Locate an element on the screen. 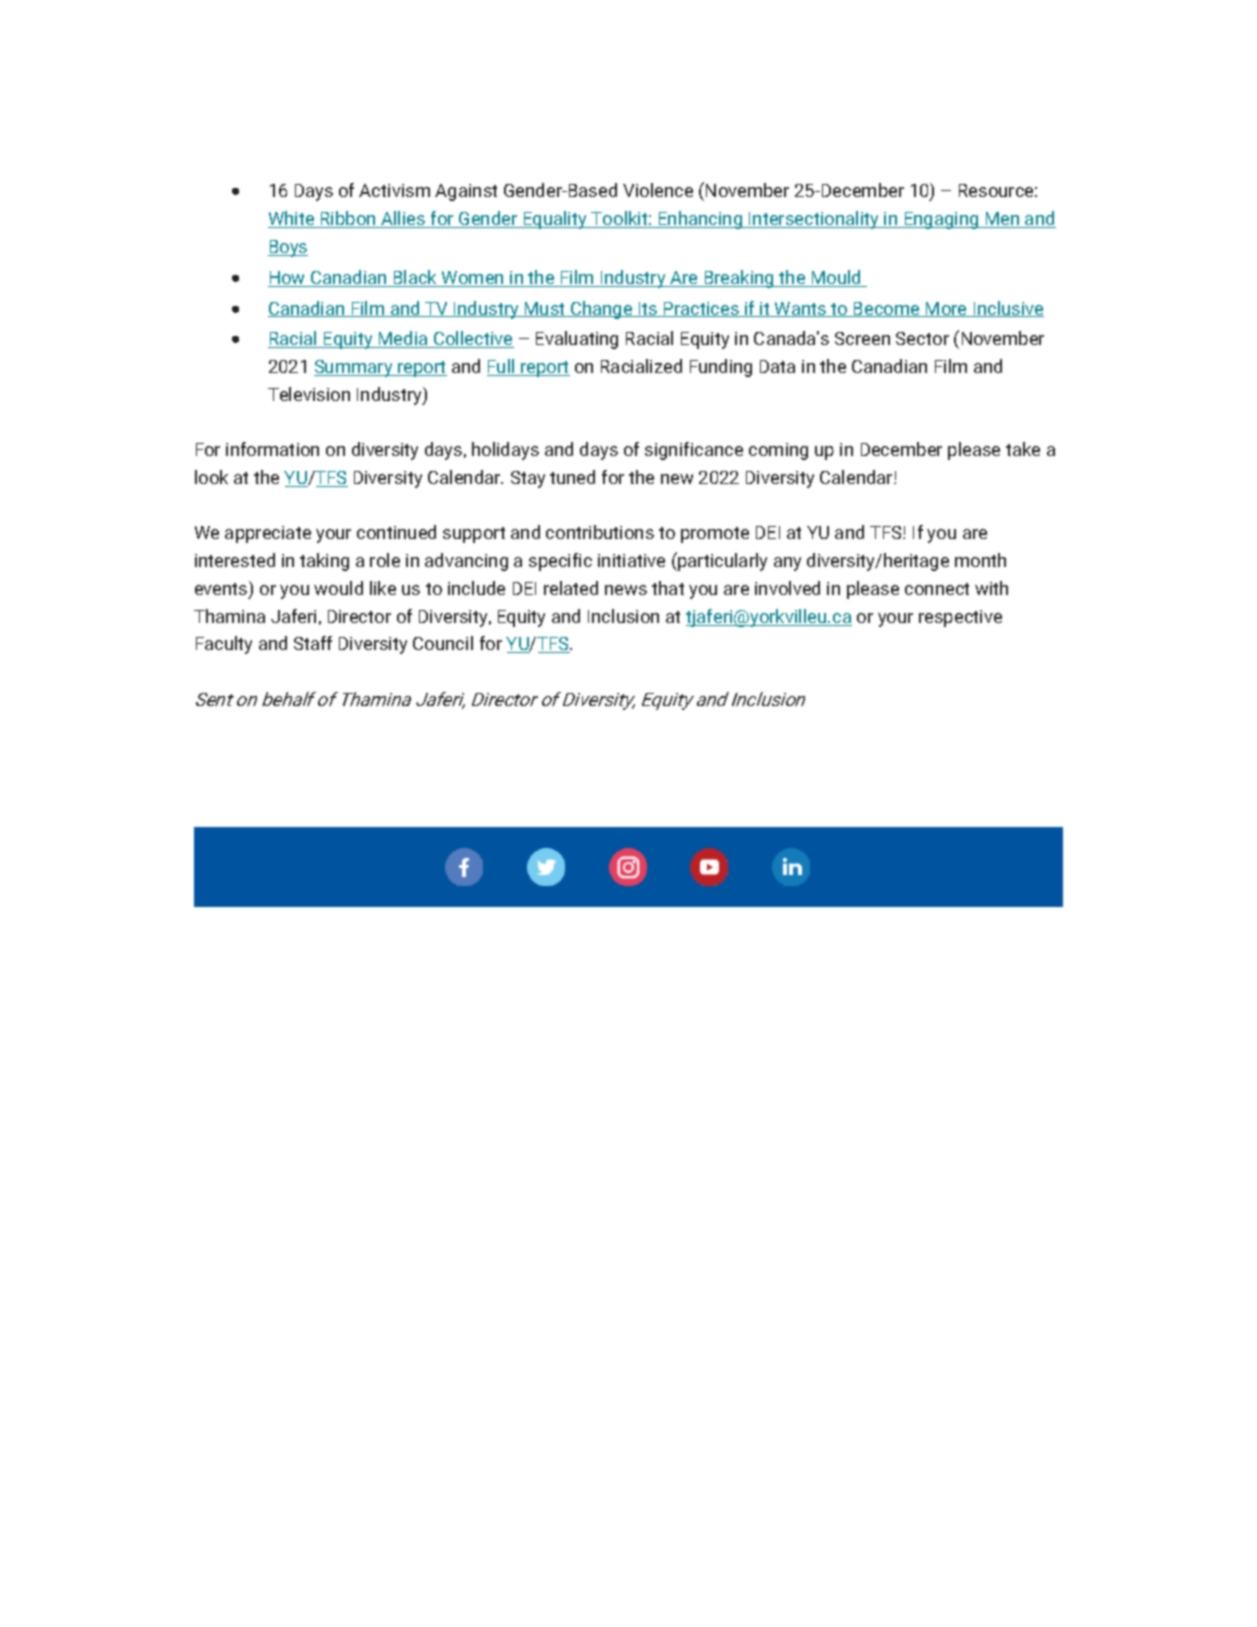  news is located at coordinates (626, 590).
